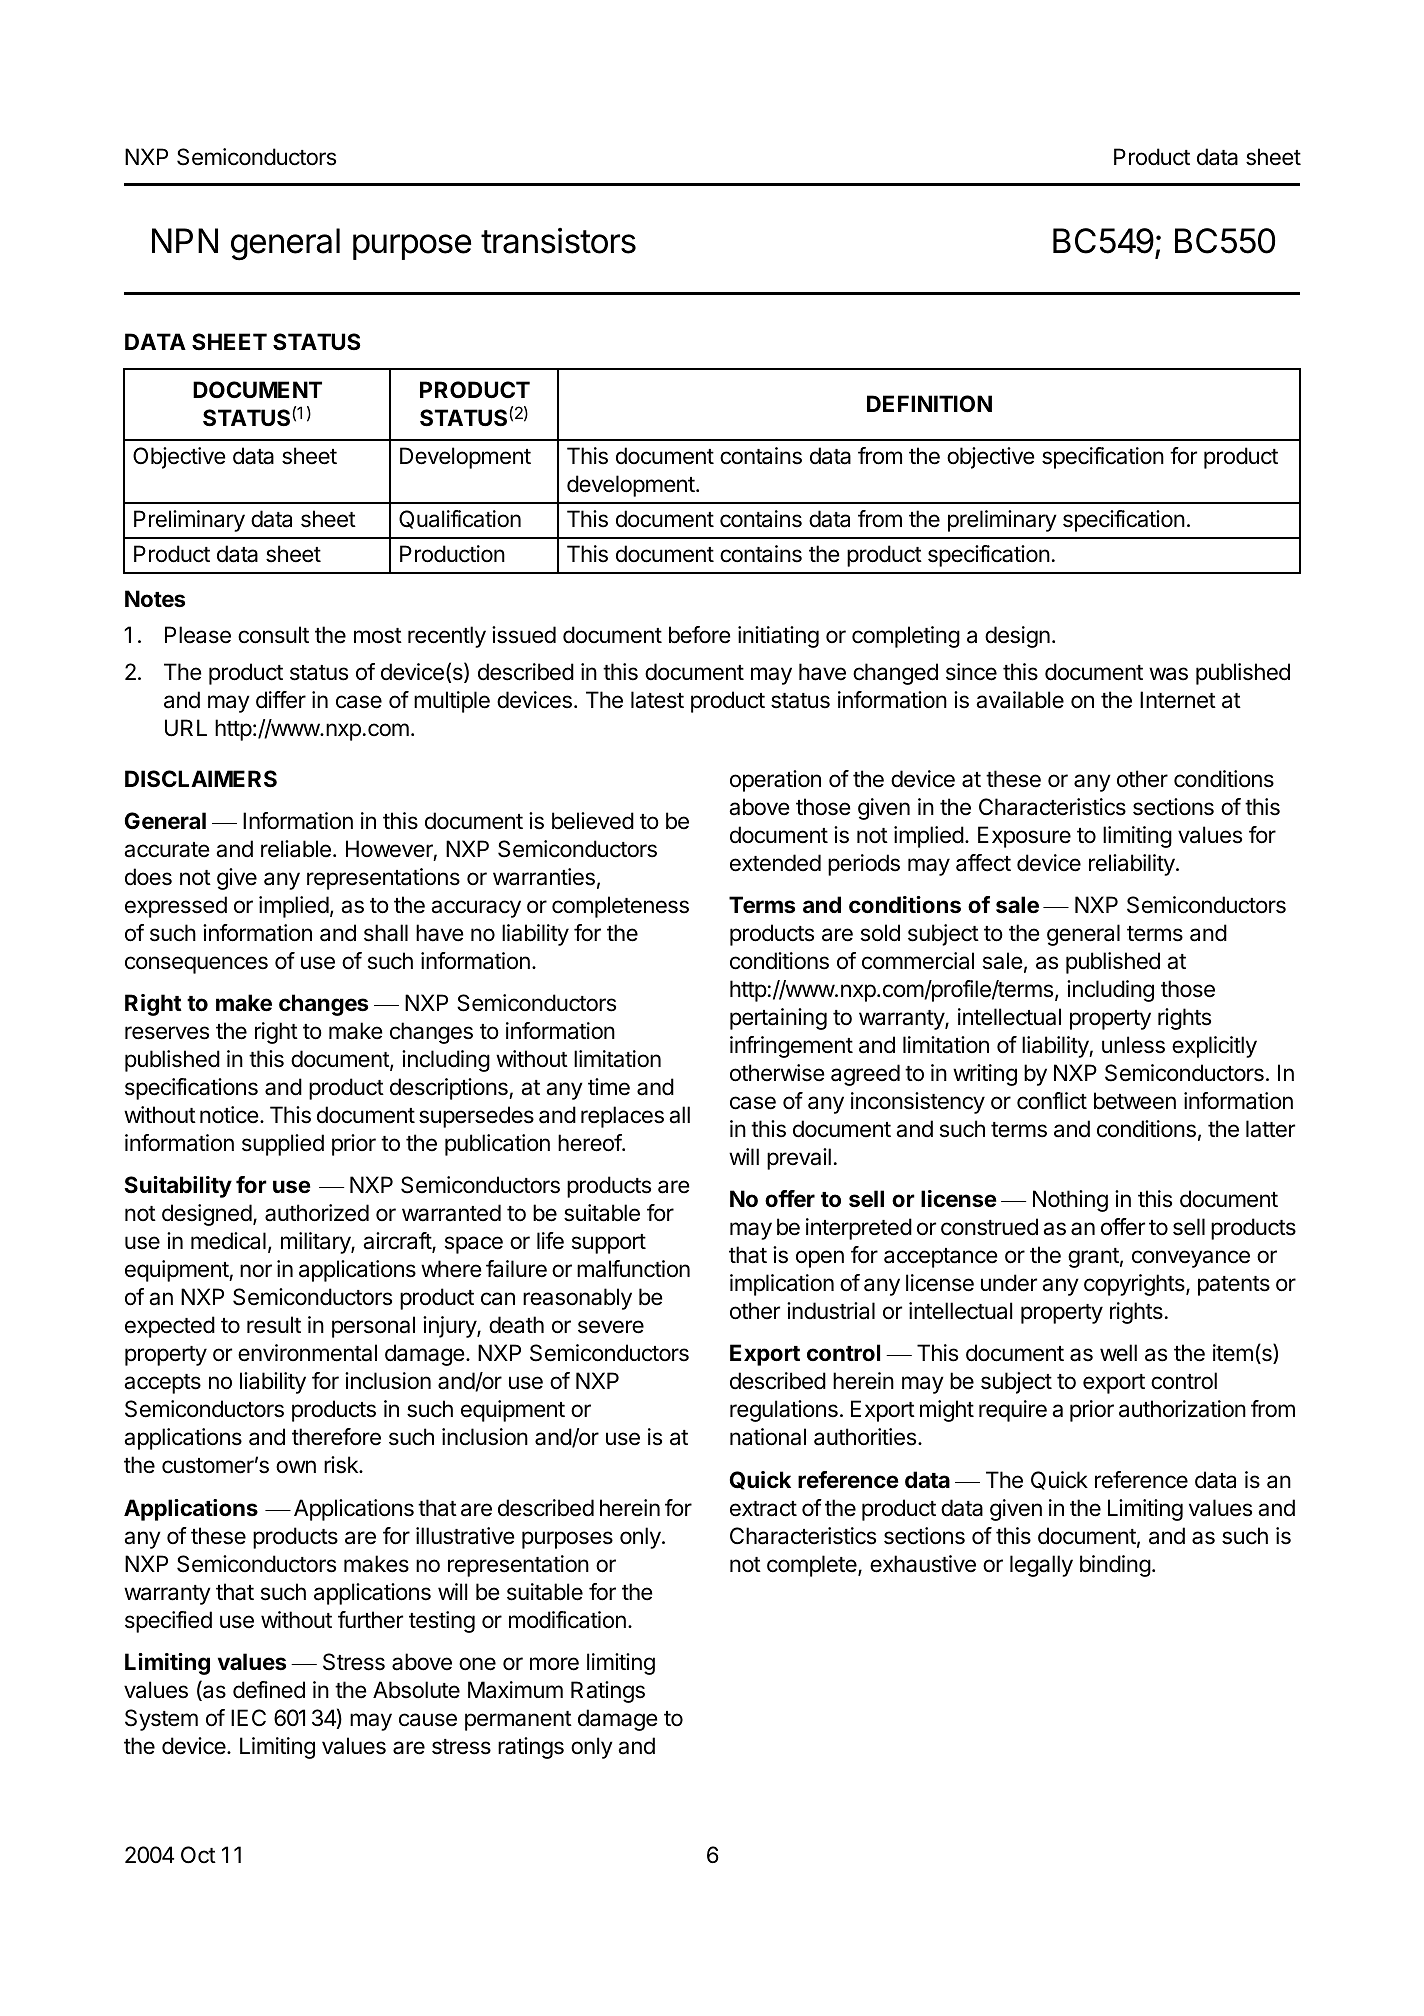  What do you see at coordinates (198, 1855) in the document?
I see `Oct` at bounding box center [198, 1855].
